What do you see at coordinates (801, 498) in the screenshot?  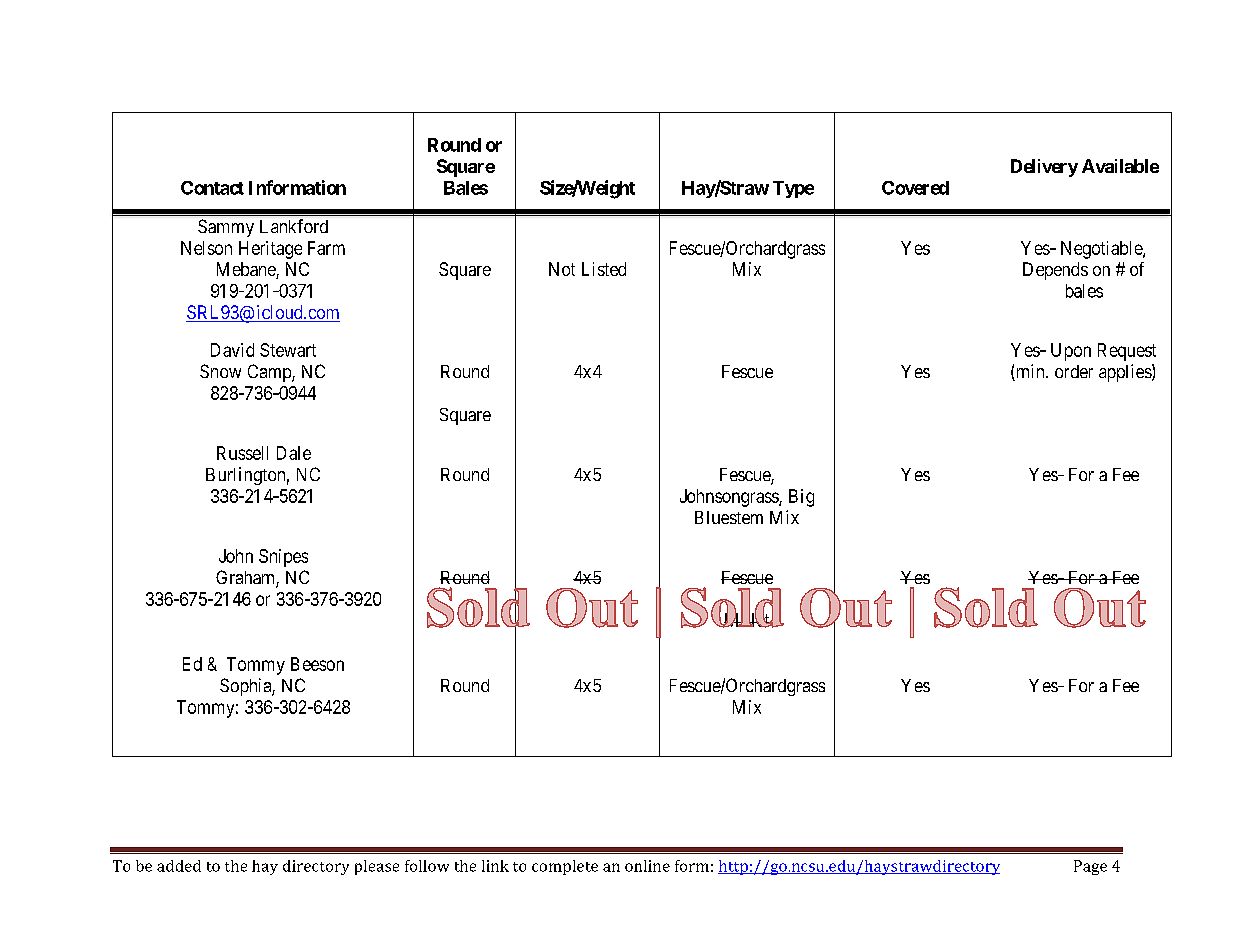 I see `Big` at bounding box center [801, 498].
